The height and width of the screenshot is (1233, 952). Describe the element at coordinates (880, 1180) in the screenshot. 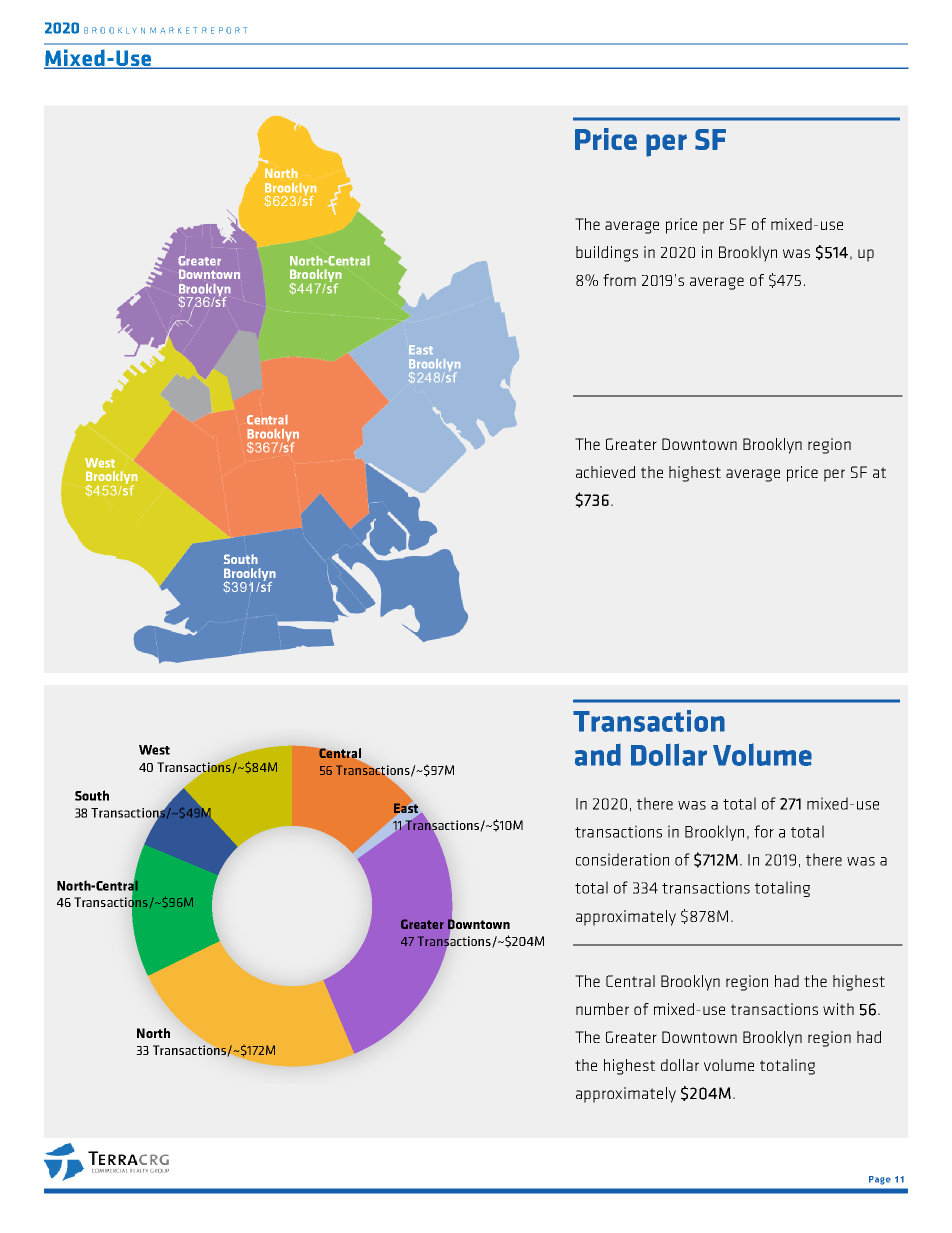

I see `Page` at that location.
